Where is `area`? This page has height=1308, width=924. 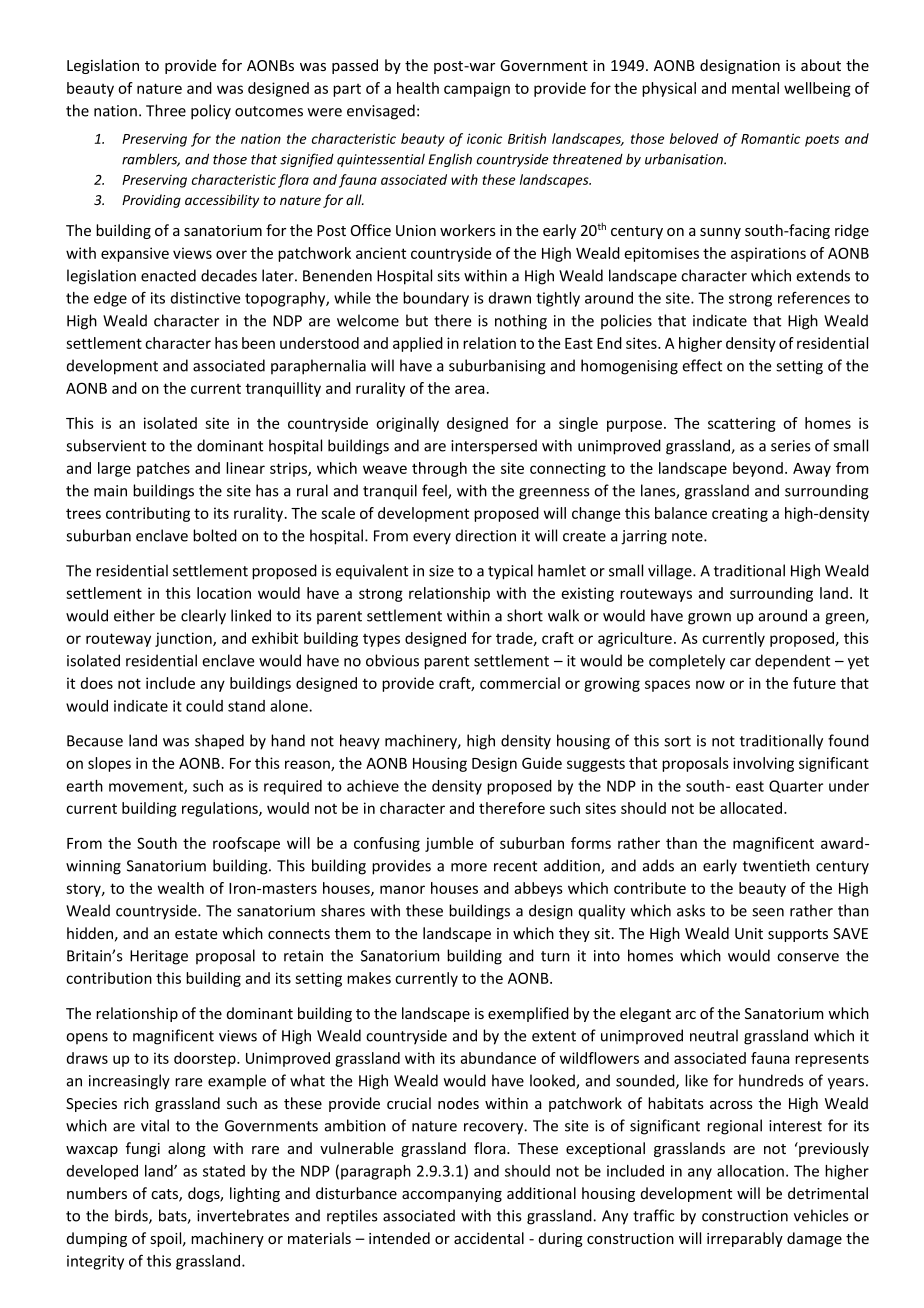 area is located at coordinates (470, 389).
